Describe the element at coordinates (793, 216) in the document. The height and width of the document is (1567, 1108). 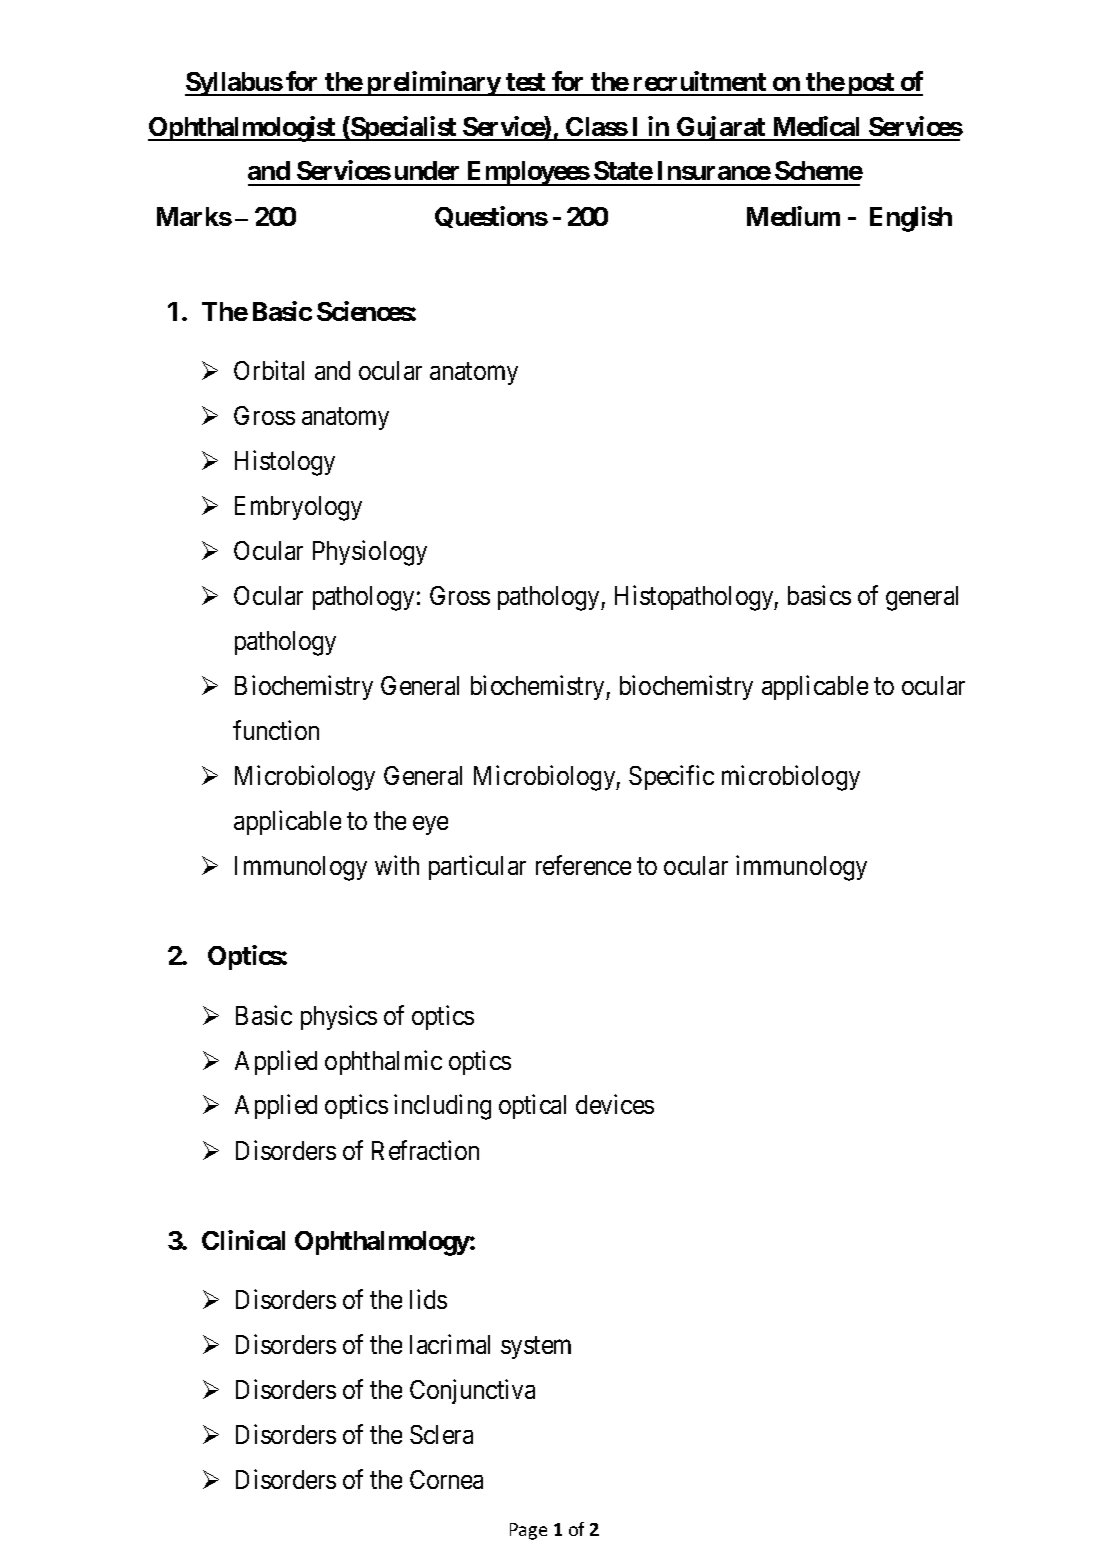
I see `Medium` at that location.
